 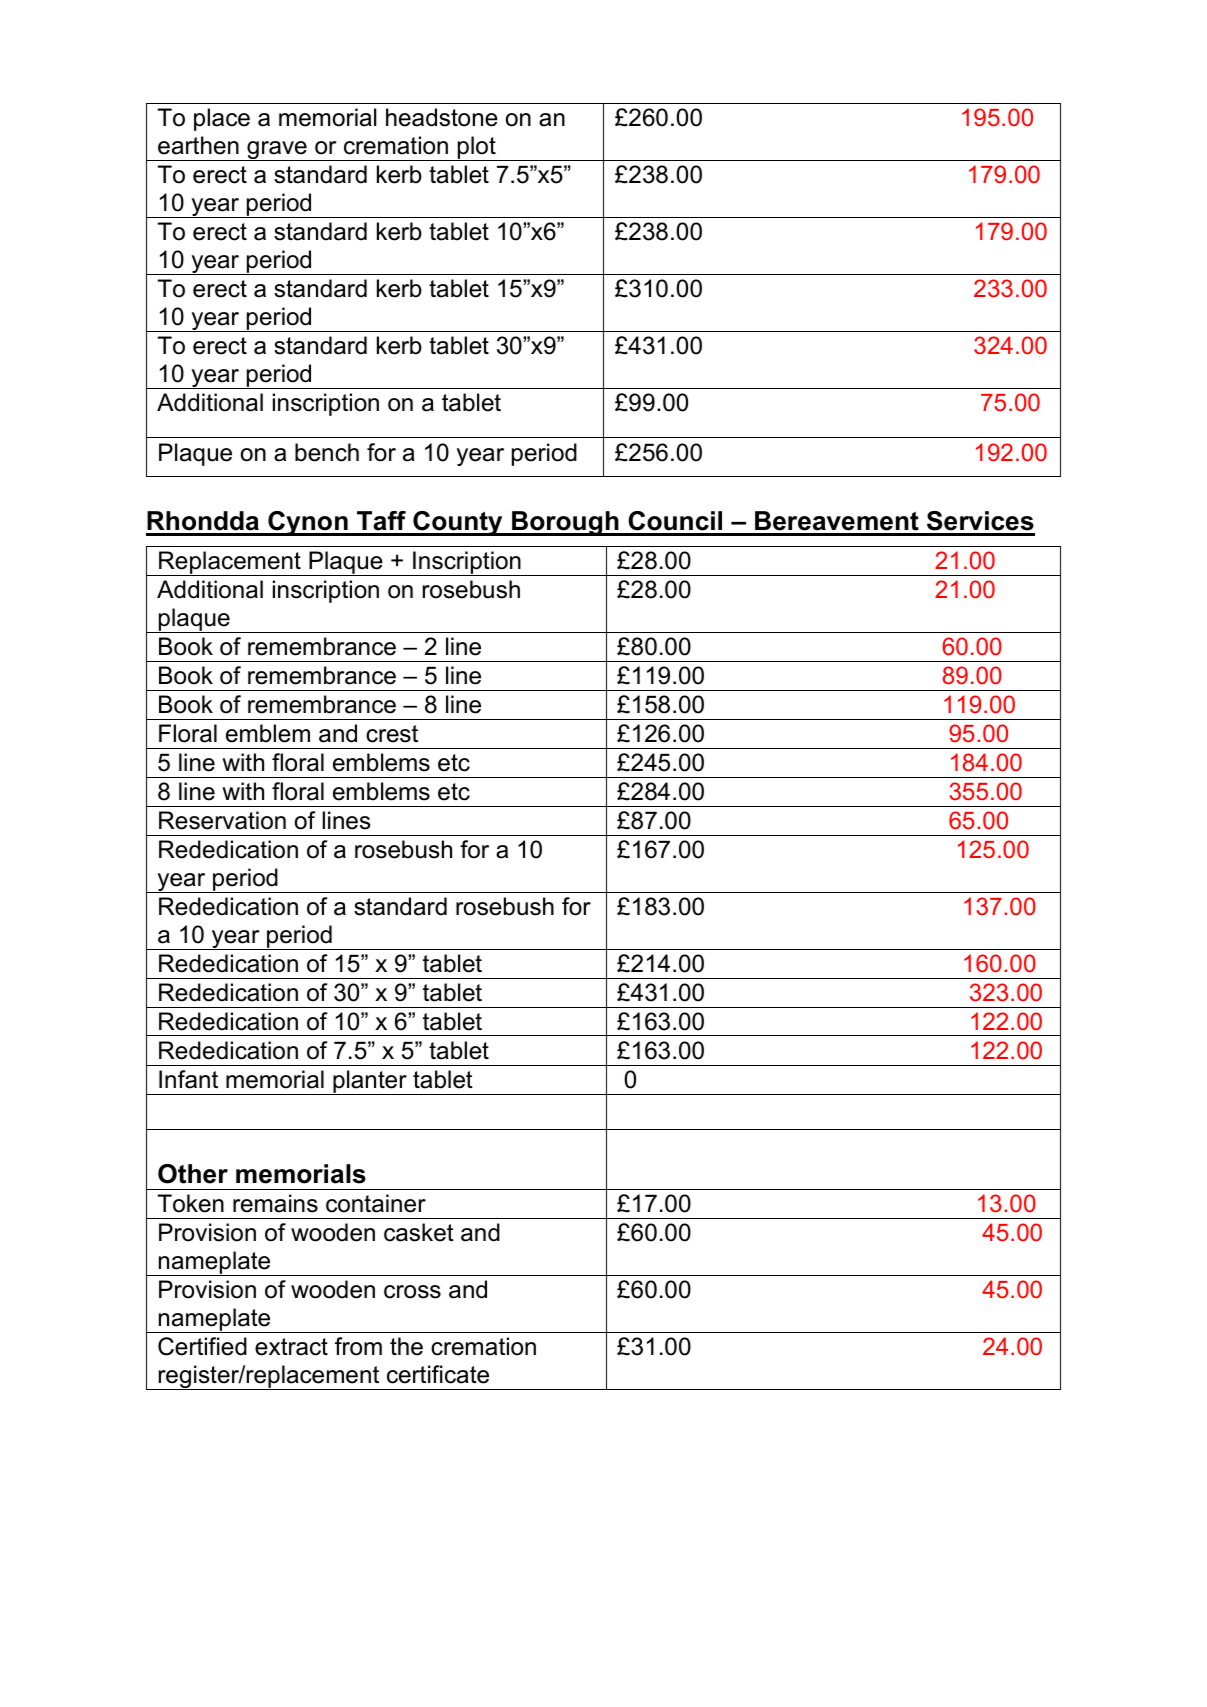 What do you see at coordinates (419, 1232) in the screenshot?
I see `casket` at bounding box center [419, 1232].
